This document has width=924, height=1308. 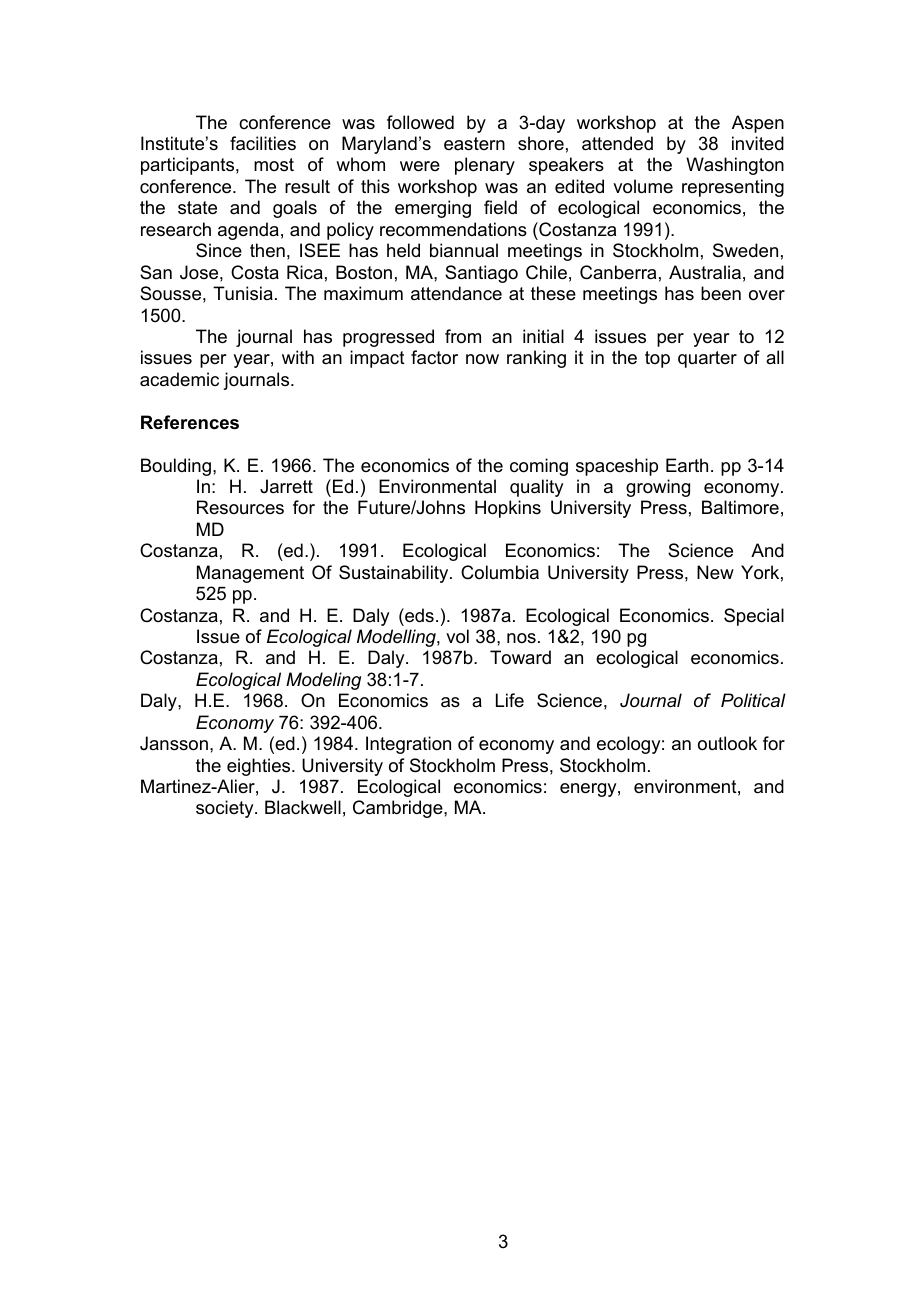 What do you see at coordinates (298, 357) in the document?
I see `with` at bounding box center [298, 357].
